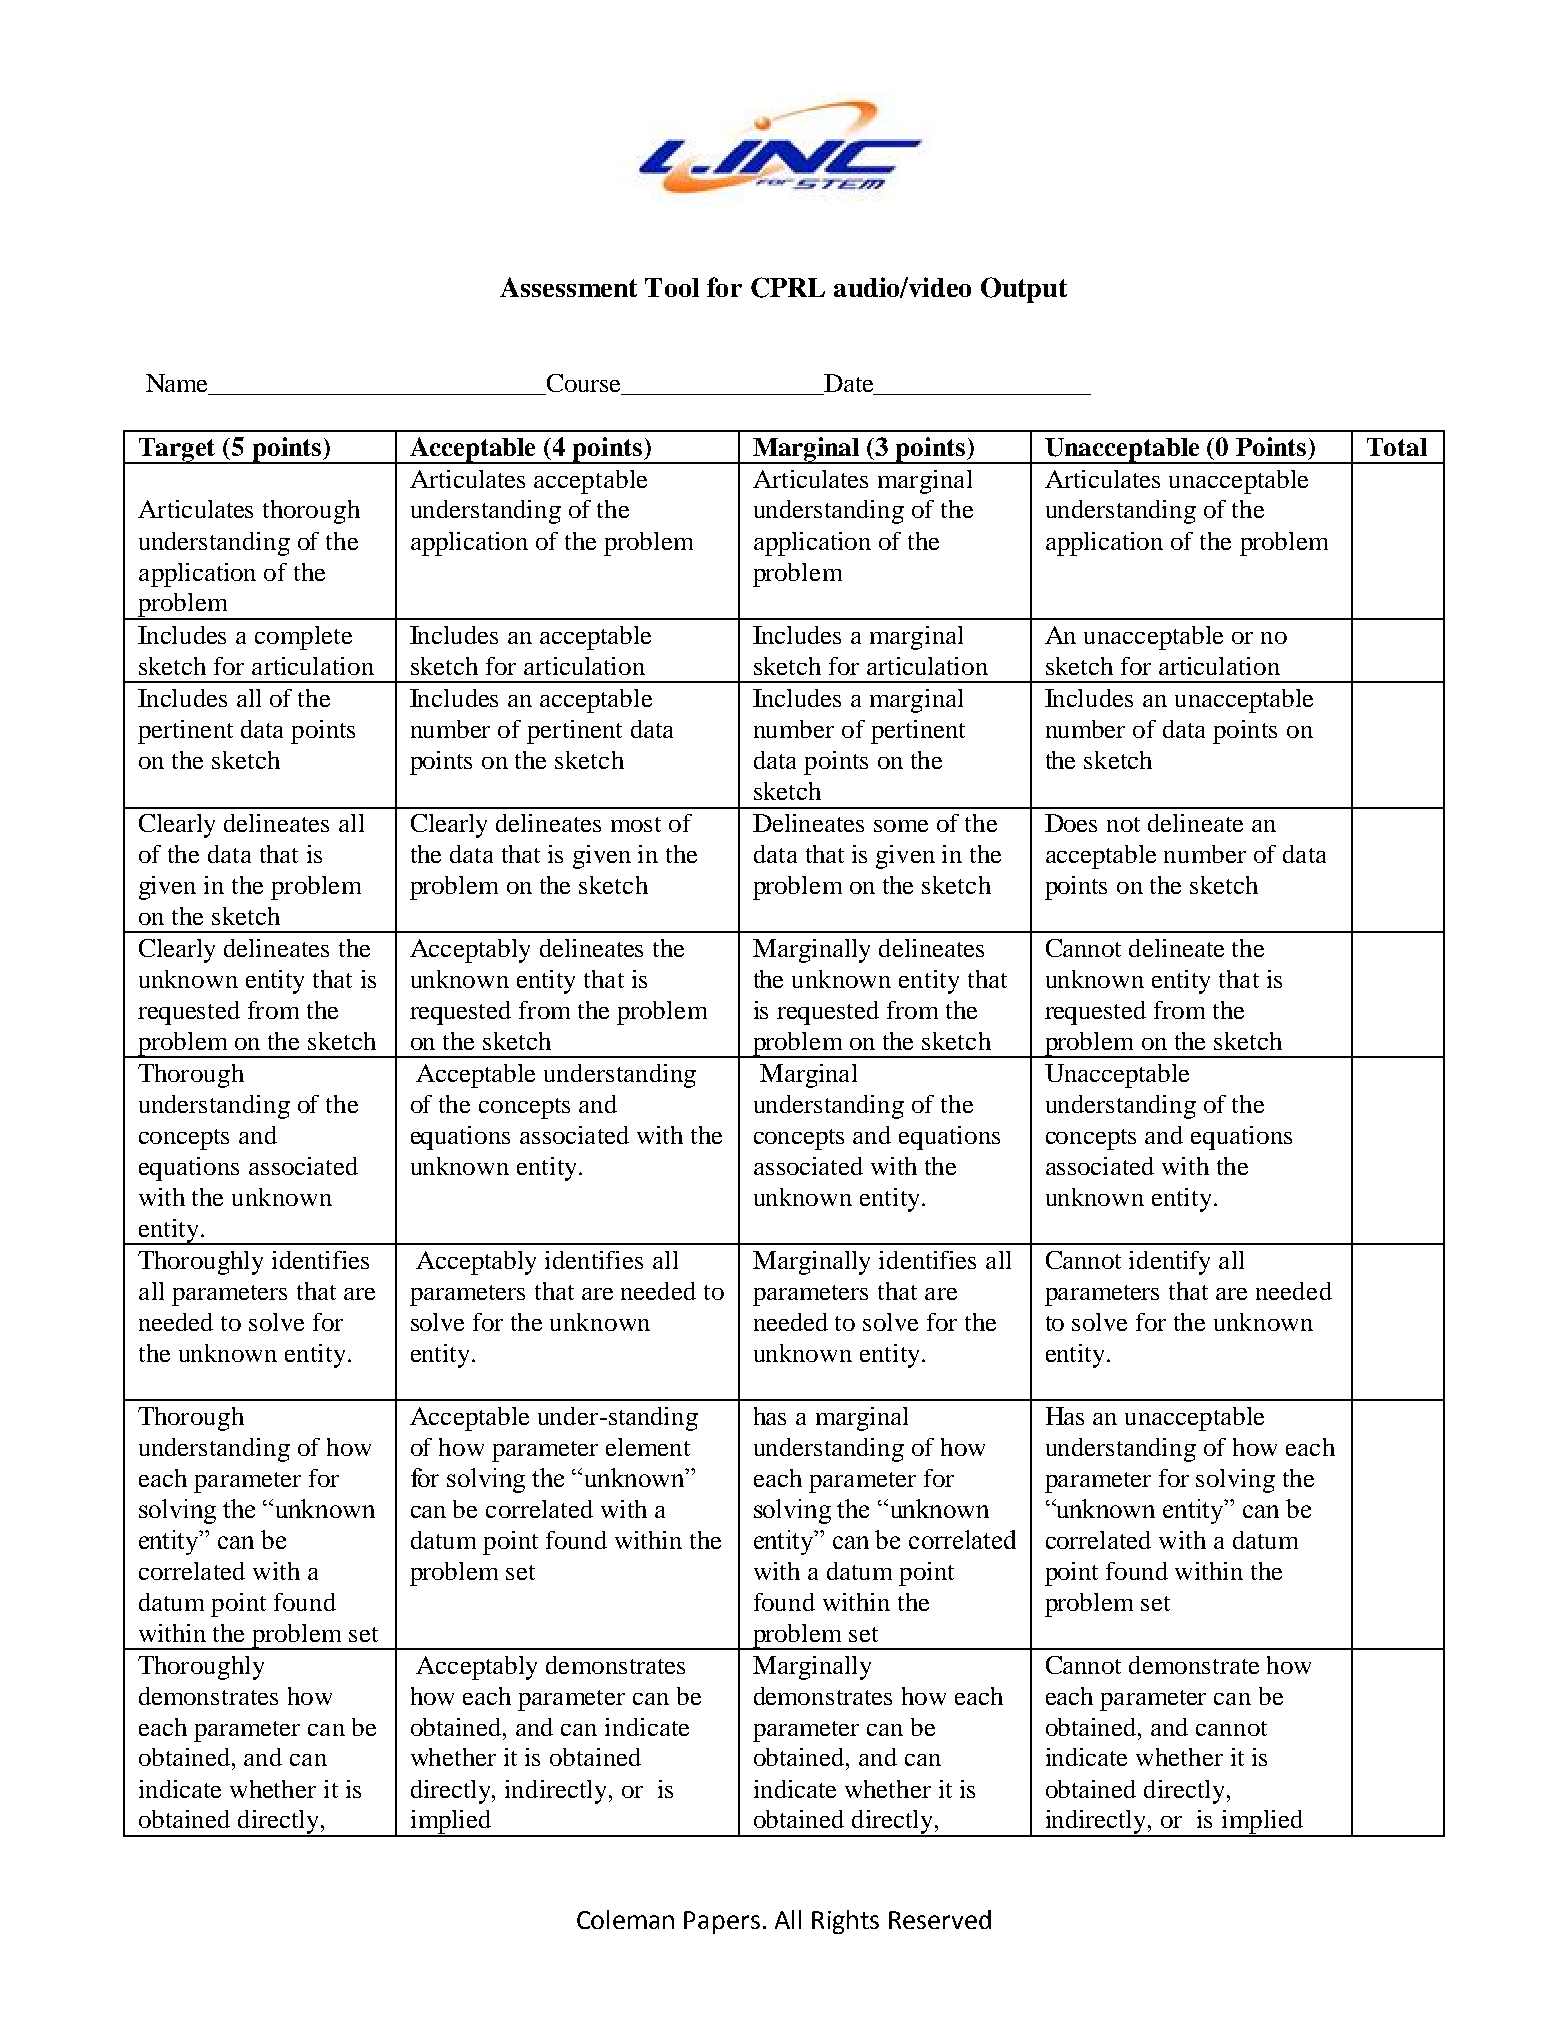  Describe the element at coordinates (1397, 447) in the document. I see `Total` at that location.
